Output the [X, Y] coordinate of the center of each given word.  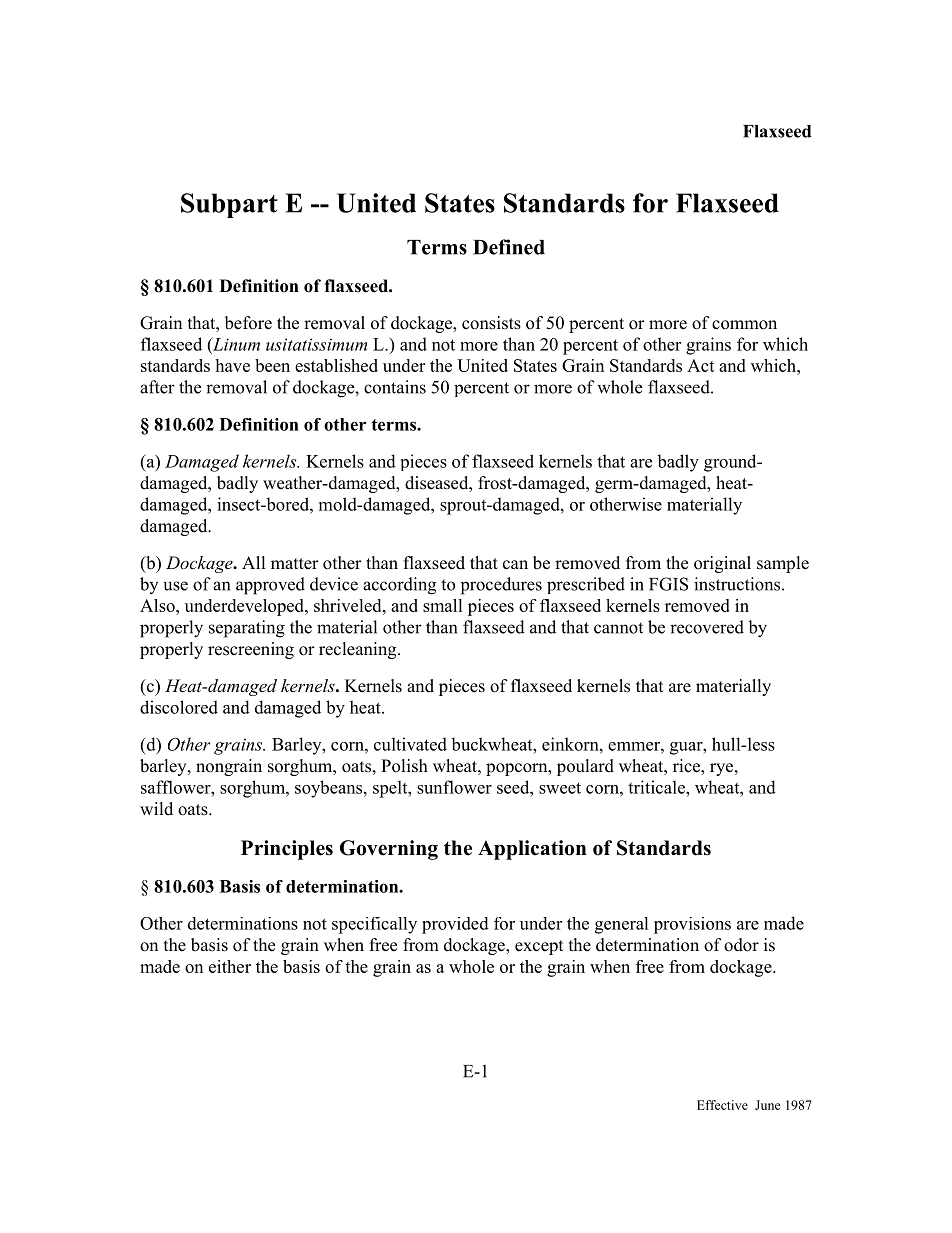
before [248, 323]
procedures [501, 586]
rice [687, 767]
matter [295, 564]
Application [532, 850]
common [744, 325]
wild [156, 808]
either [230, 966]
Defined [509, 247]
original [722, 564]
